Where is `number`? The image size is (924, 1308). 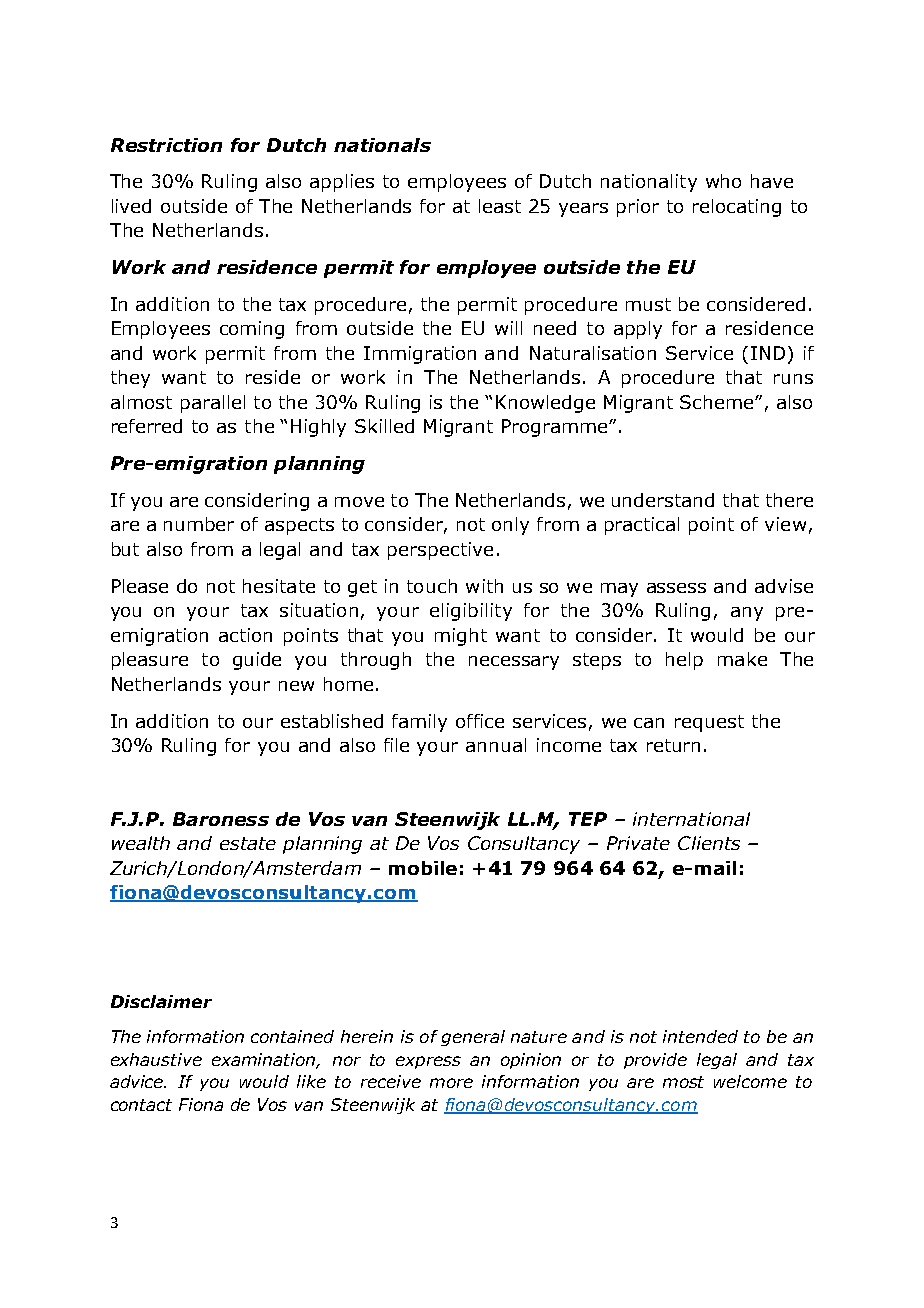 number is located at coordinates (199, 524).
